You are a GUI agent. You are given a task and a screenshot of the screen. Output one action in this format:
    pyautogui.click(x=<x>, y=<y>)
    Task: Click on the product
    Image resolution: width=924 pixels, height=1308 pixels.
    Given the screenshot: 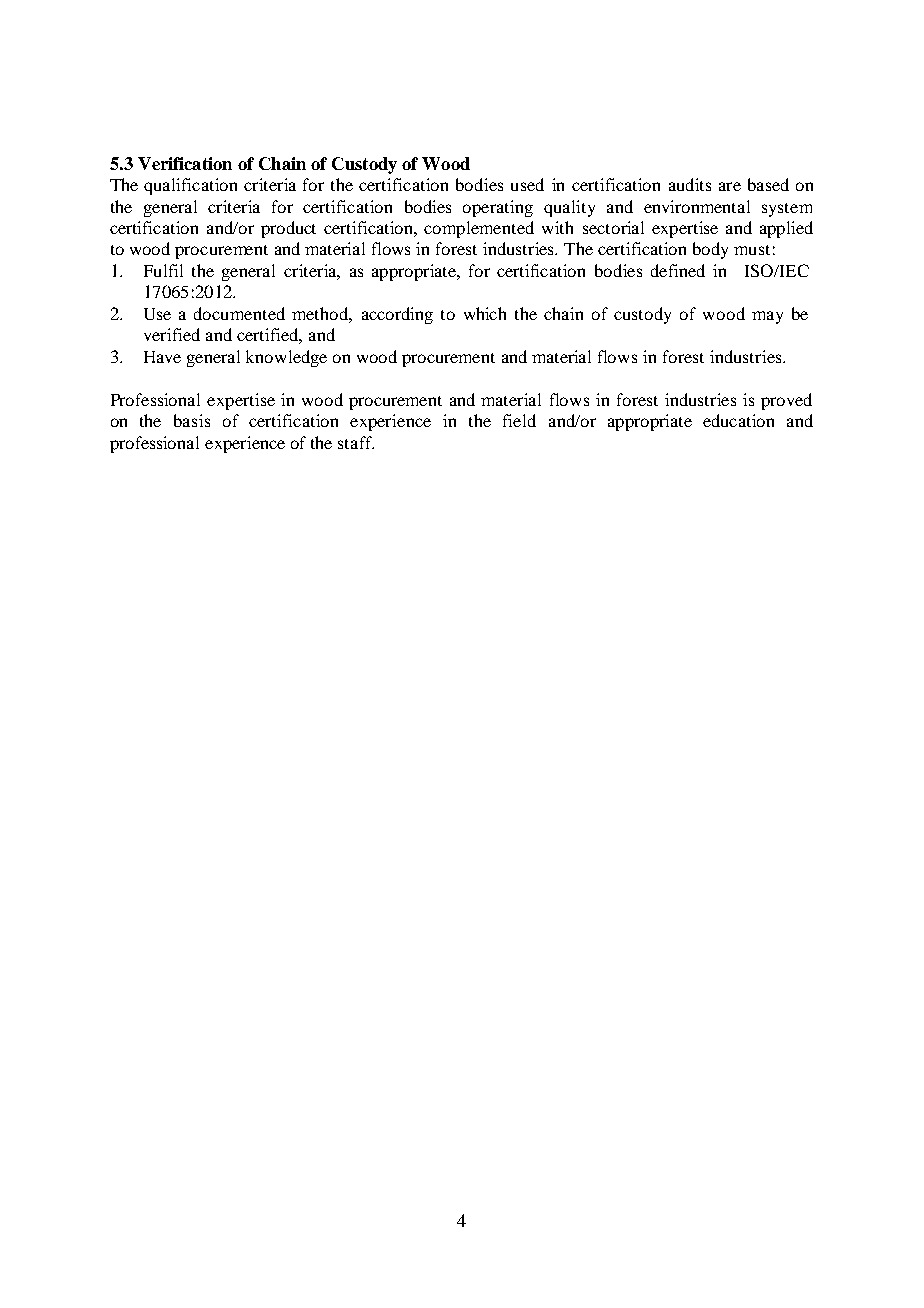 What is the action you would take?
    pyautogui.click(x=288, y=229)
